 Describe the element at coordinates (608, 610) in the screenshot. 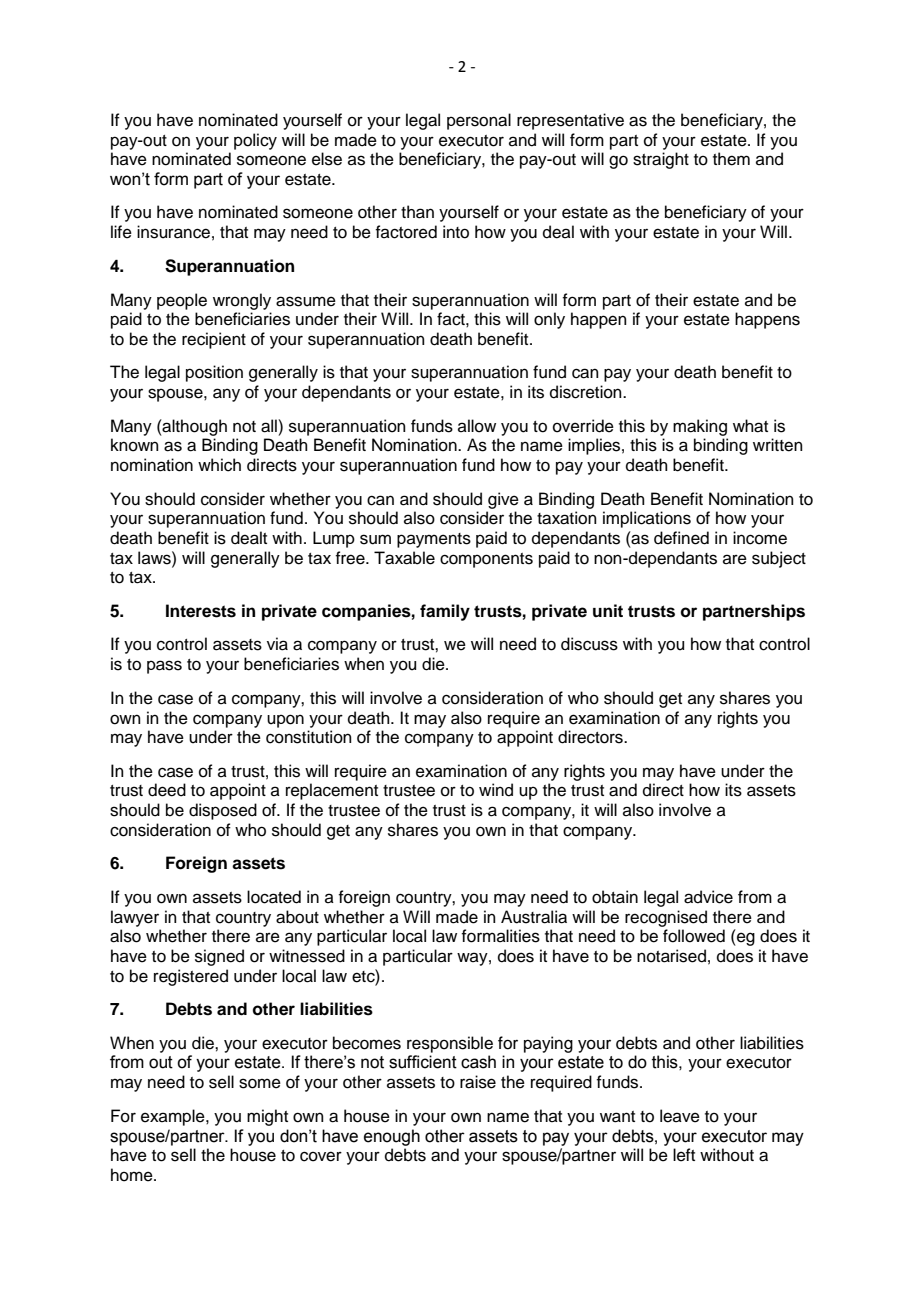

I see `unit` at that location.
